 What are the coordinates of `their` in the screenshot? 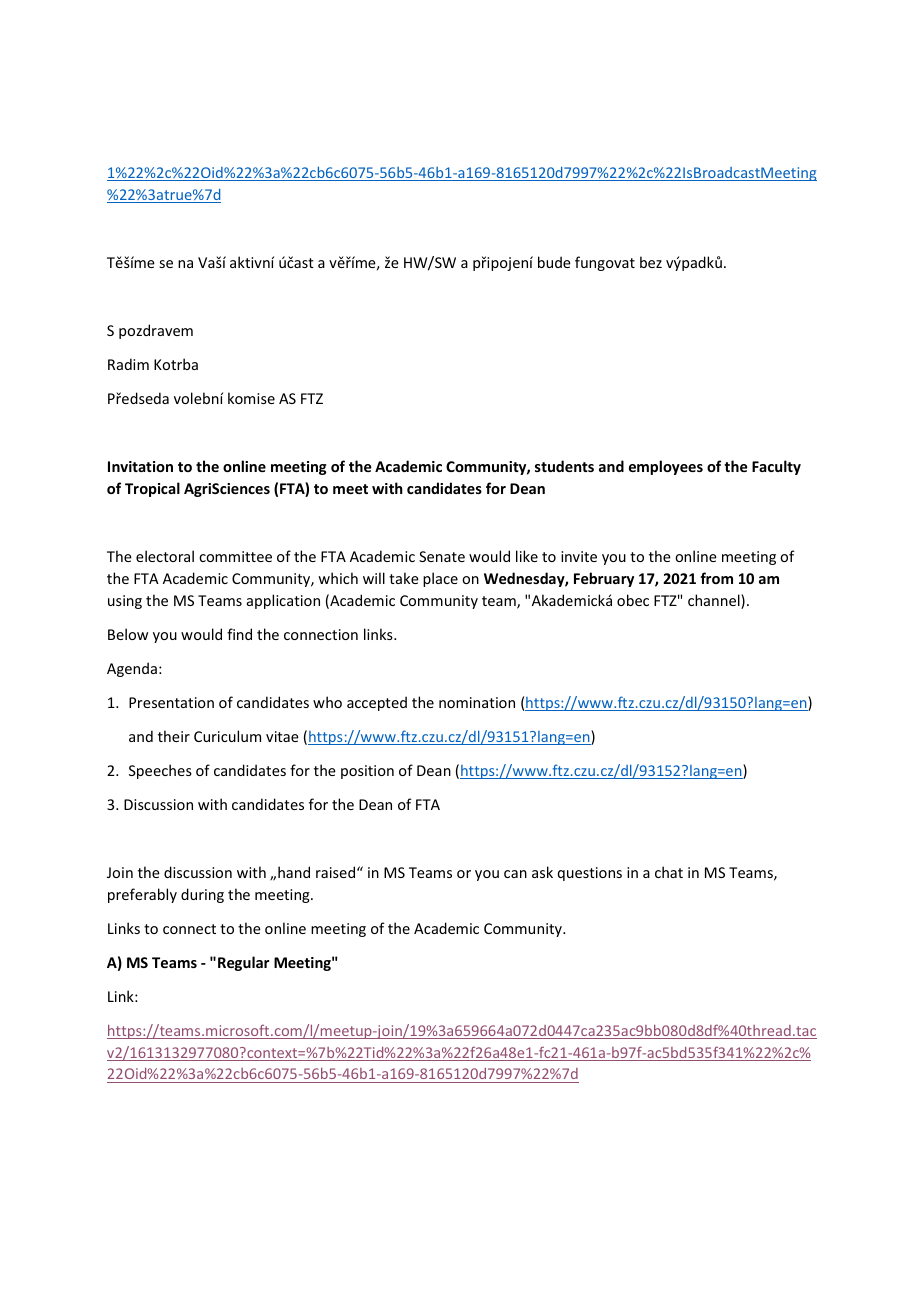 It's located at (174, 736).
